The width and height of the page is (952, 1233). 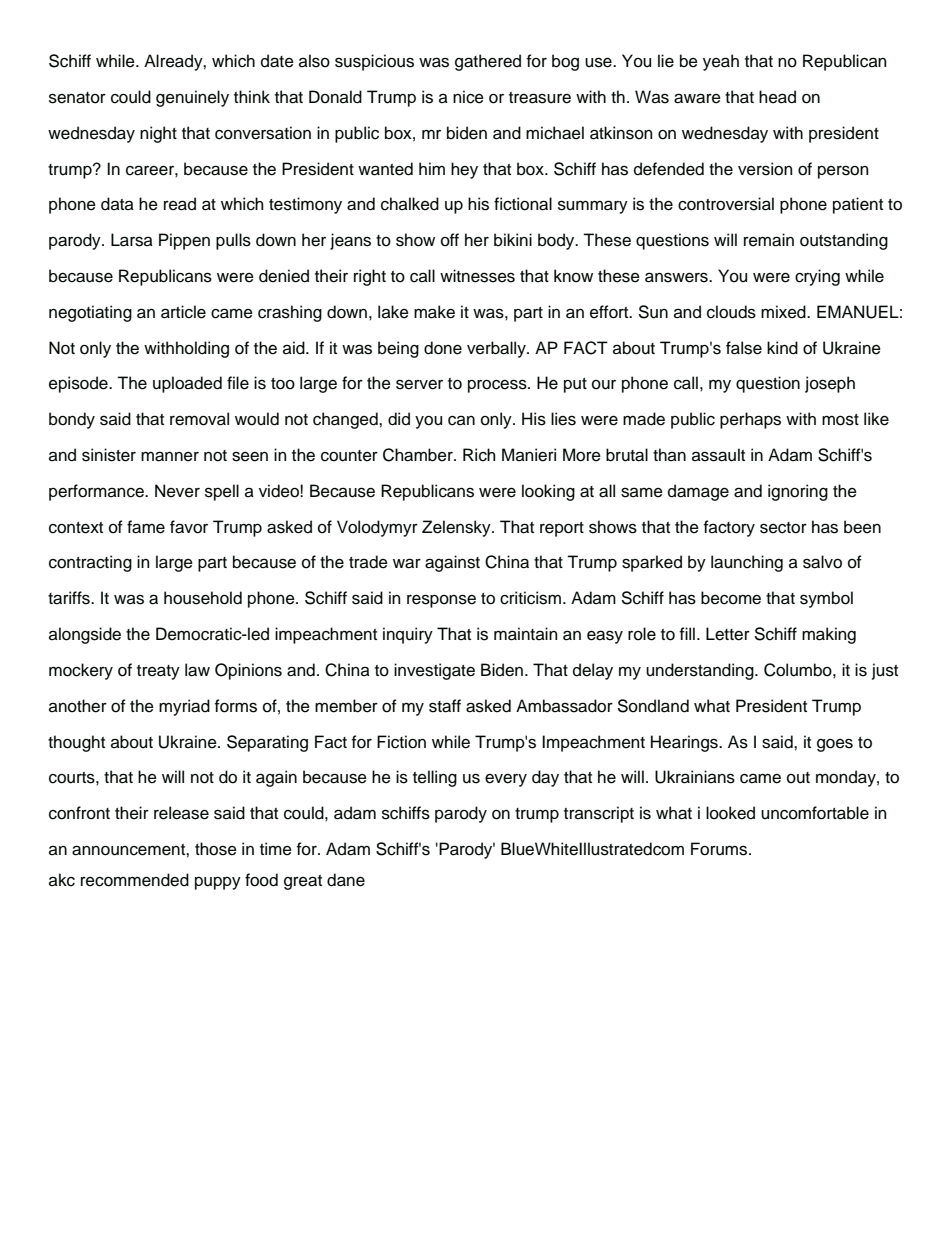 I want to click on recommended, so click(x=135, y=880).
